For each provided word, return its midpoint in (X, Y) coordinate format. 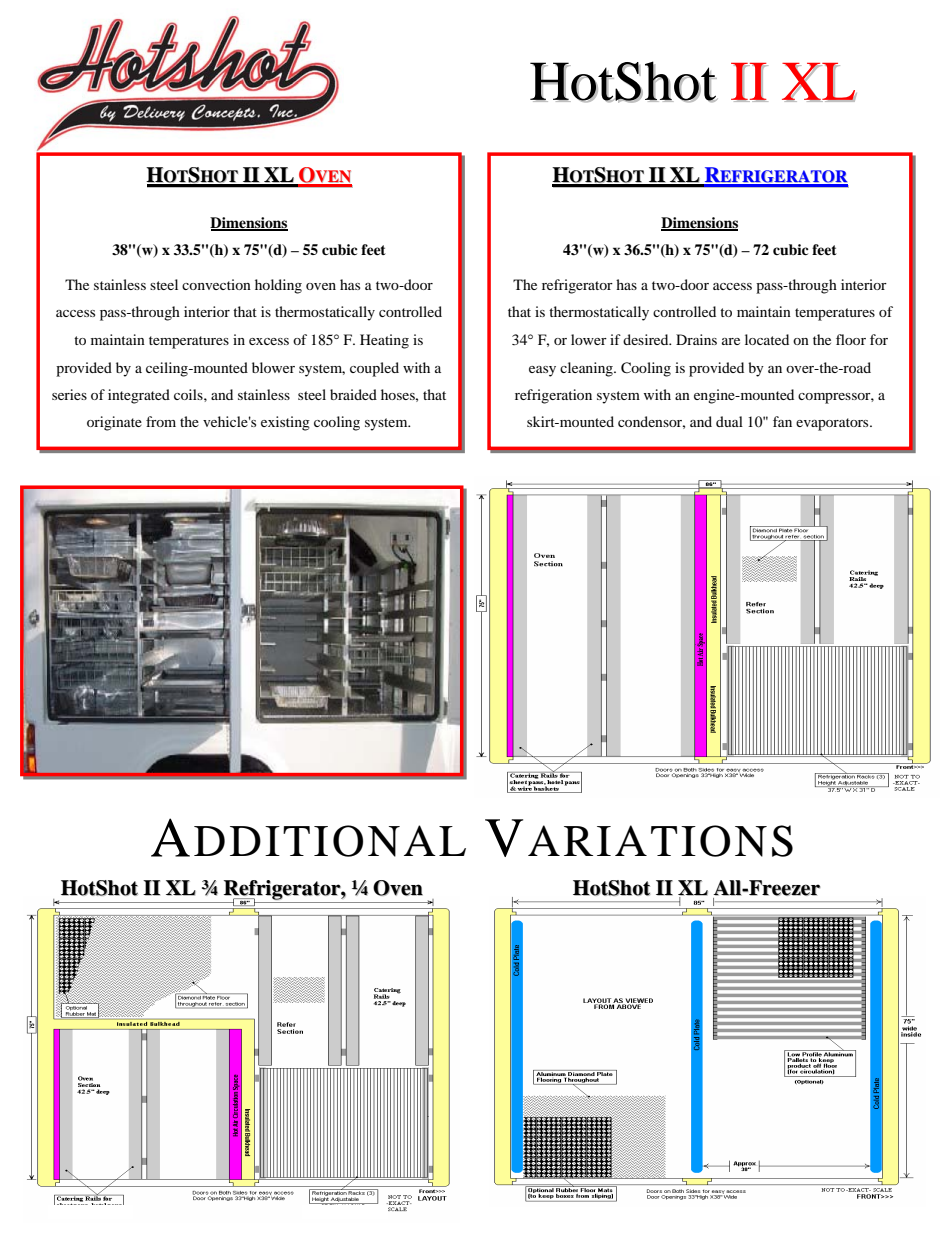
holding (278, 286)
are (731, 341)
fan (782, 421)
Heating (384, 341)
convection (216, 284)
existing (285, 423)
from (161, 421)
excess (269, 341)
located (767, 339)
